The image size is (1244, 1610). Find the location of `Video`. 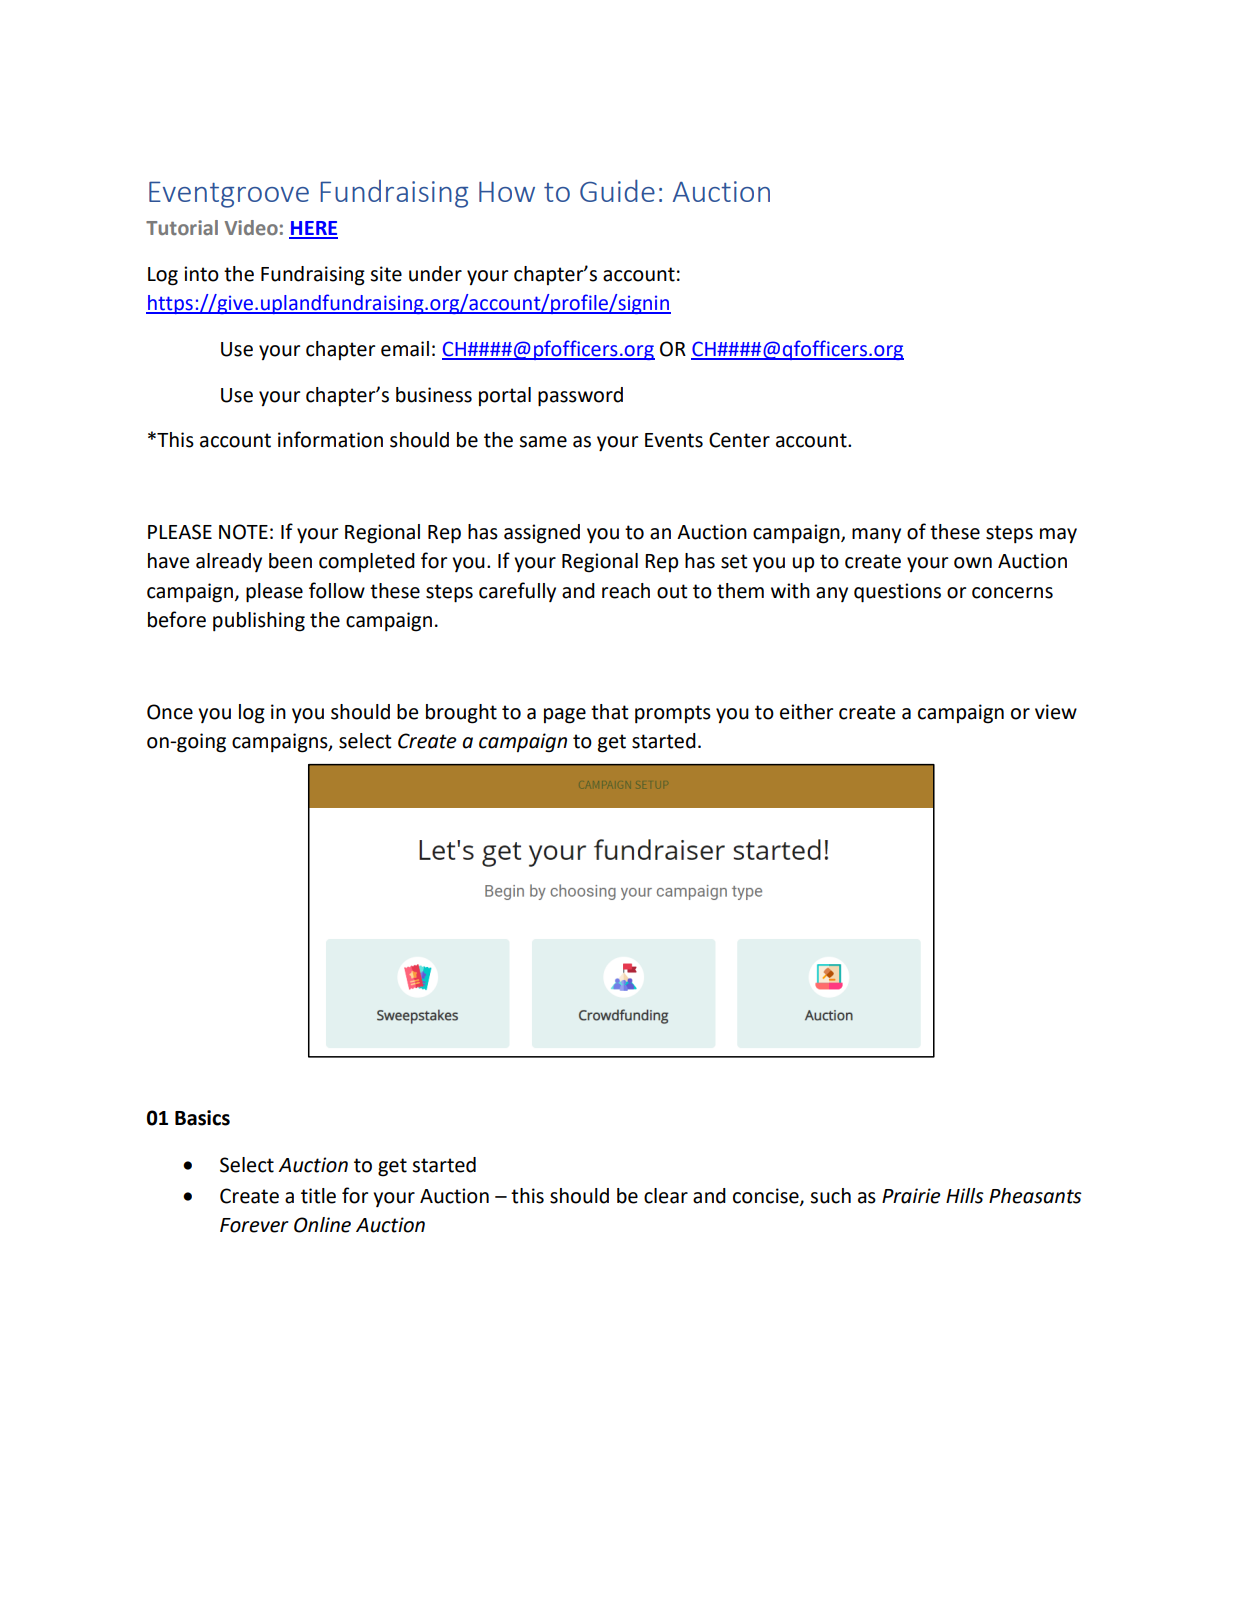

Video is located at coordinates (251, 227).
